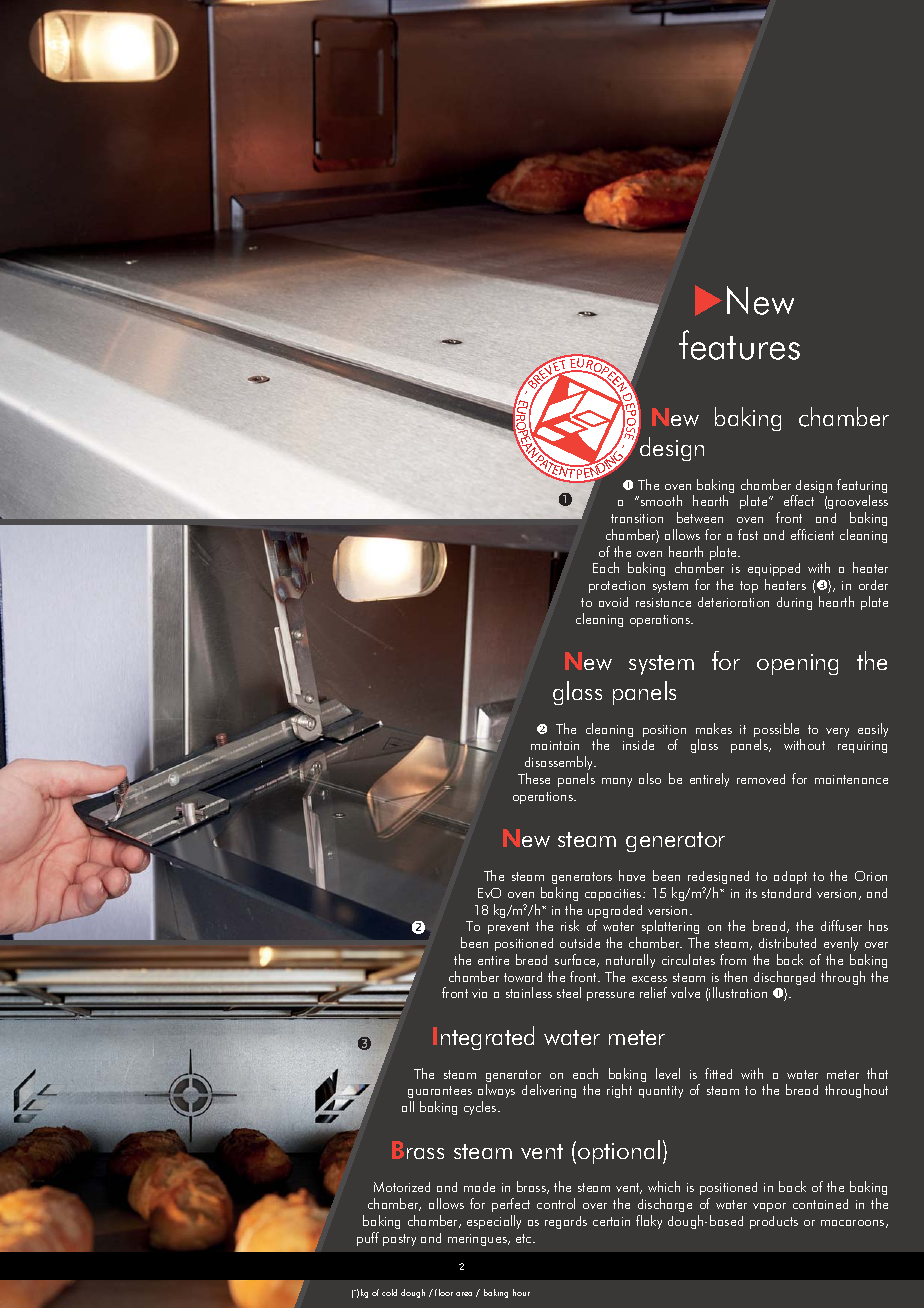  I want to click on many, so click(617, 782).
